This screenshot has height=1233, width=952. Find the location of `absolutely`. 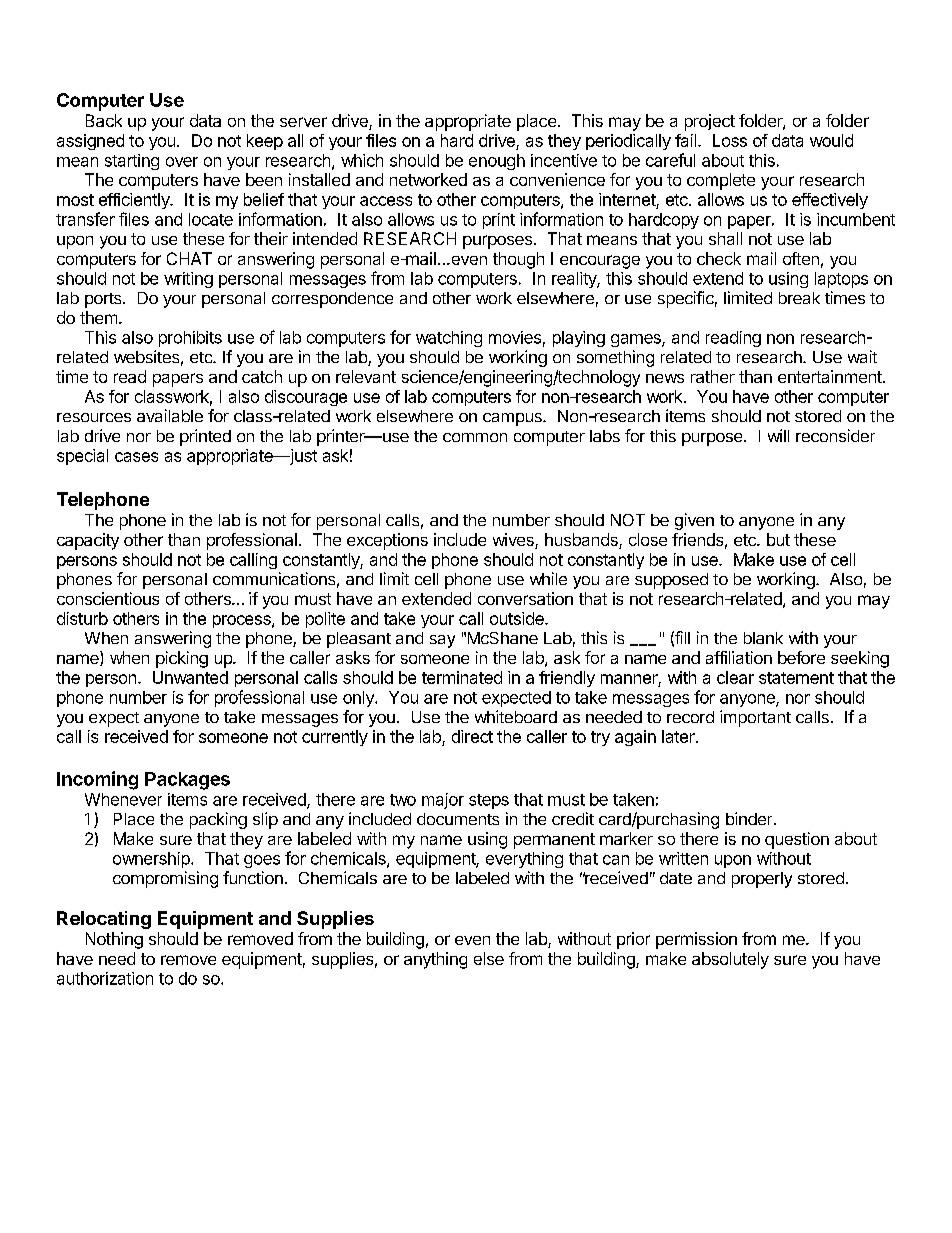

absolutely is located at coordinates (730, 960).
